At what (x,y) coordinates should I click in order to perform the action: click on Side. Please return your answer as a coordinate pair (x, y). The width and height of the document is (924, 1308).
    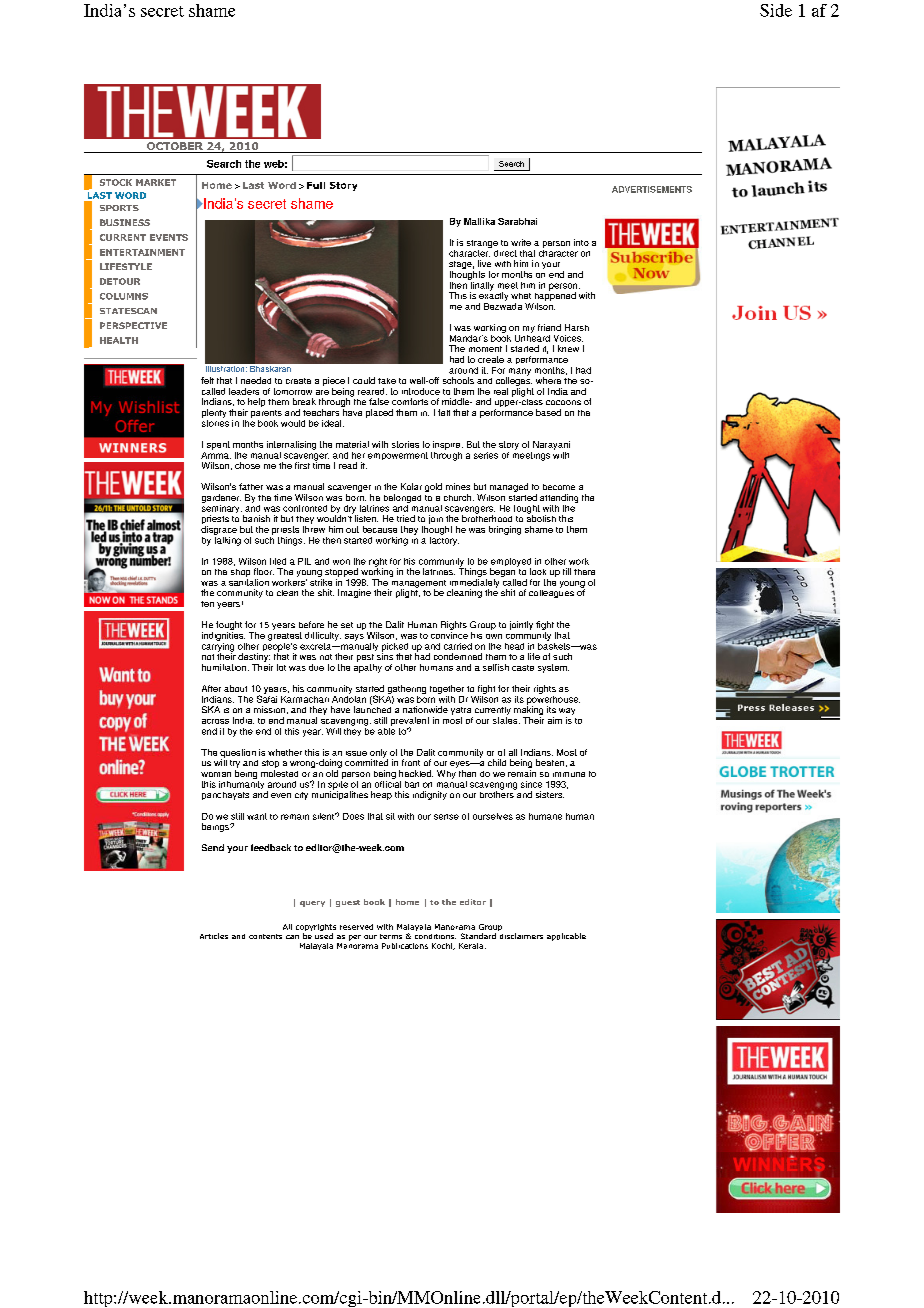
    Looking at the image, I should click on (776, 10).
